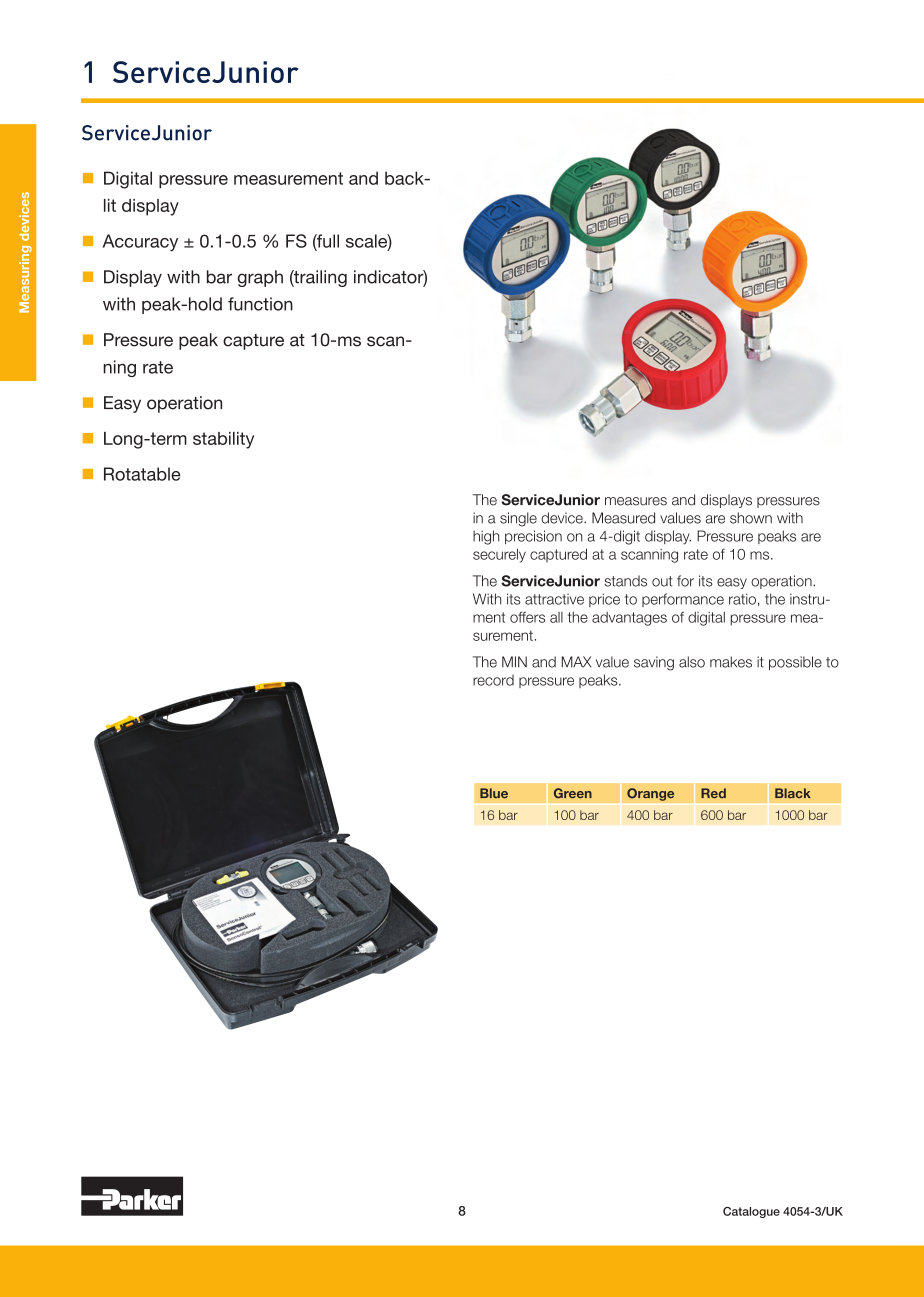  What do you see at coordinates (636, 501) in the image?
I see `measures` at bounding box center [636, 501].
